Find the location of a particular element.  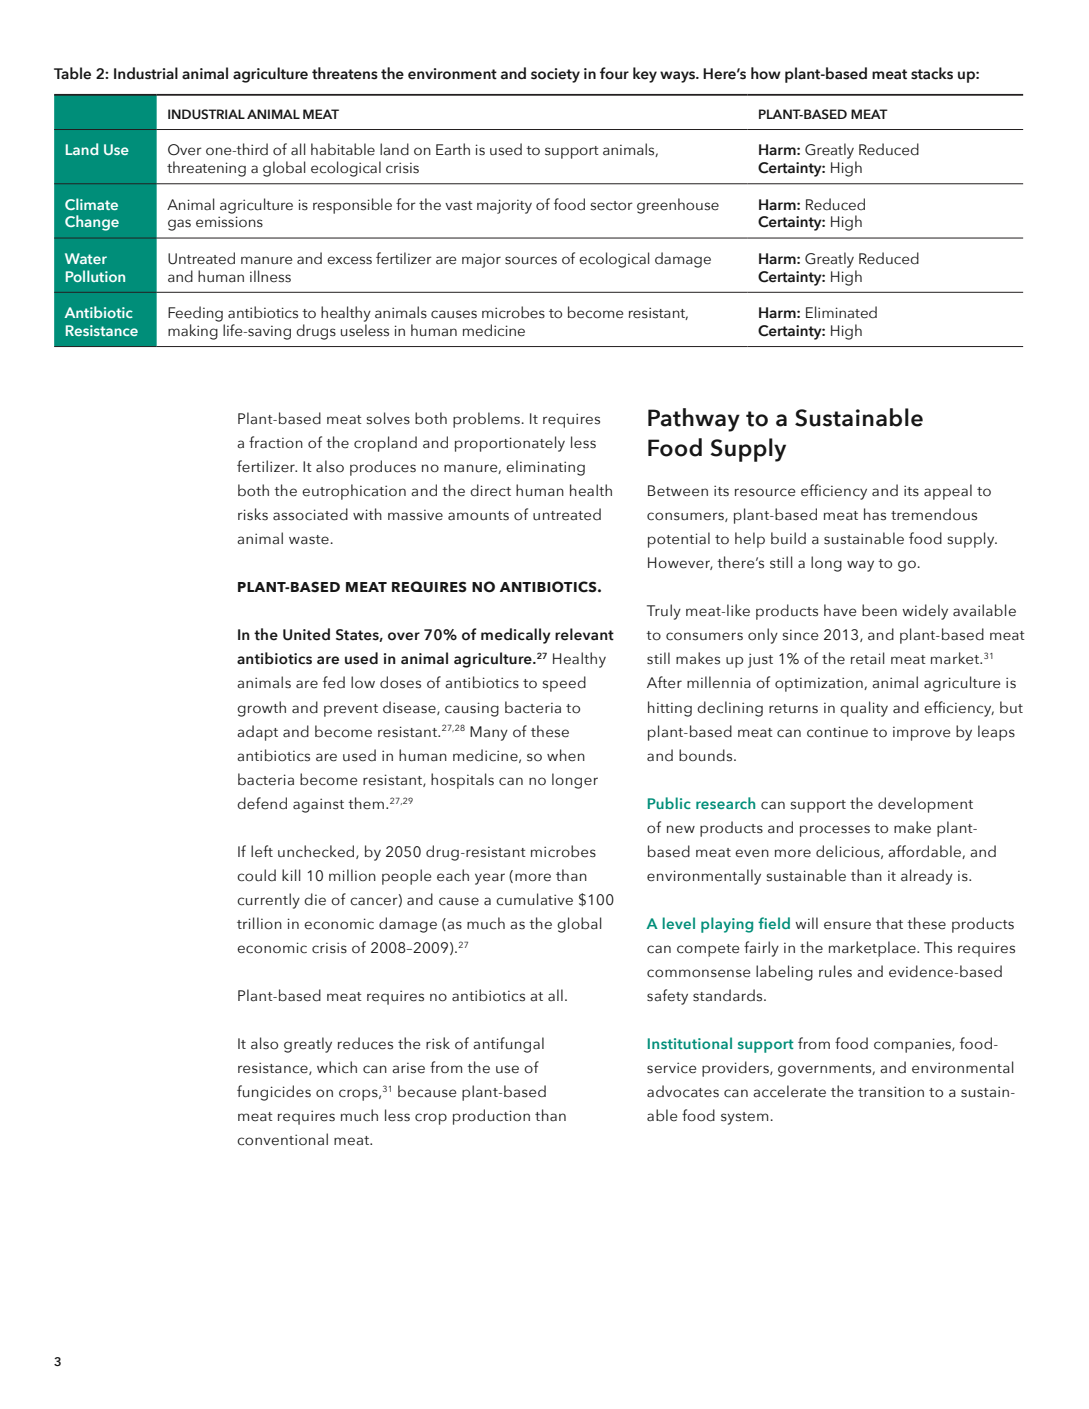

appeal is located at coordinates (948, 492).
